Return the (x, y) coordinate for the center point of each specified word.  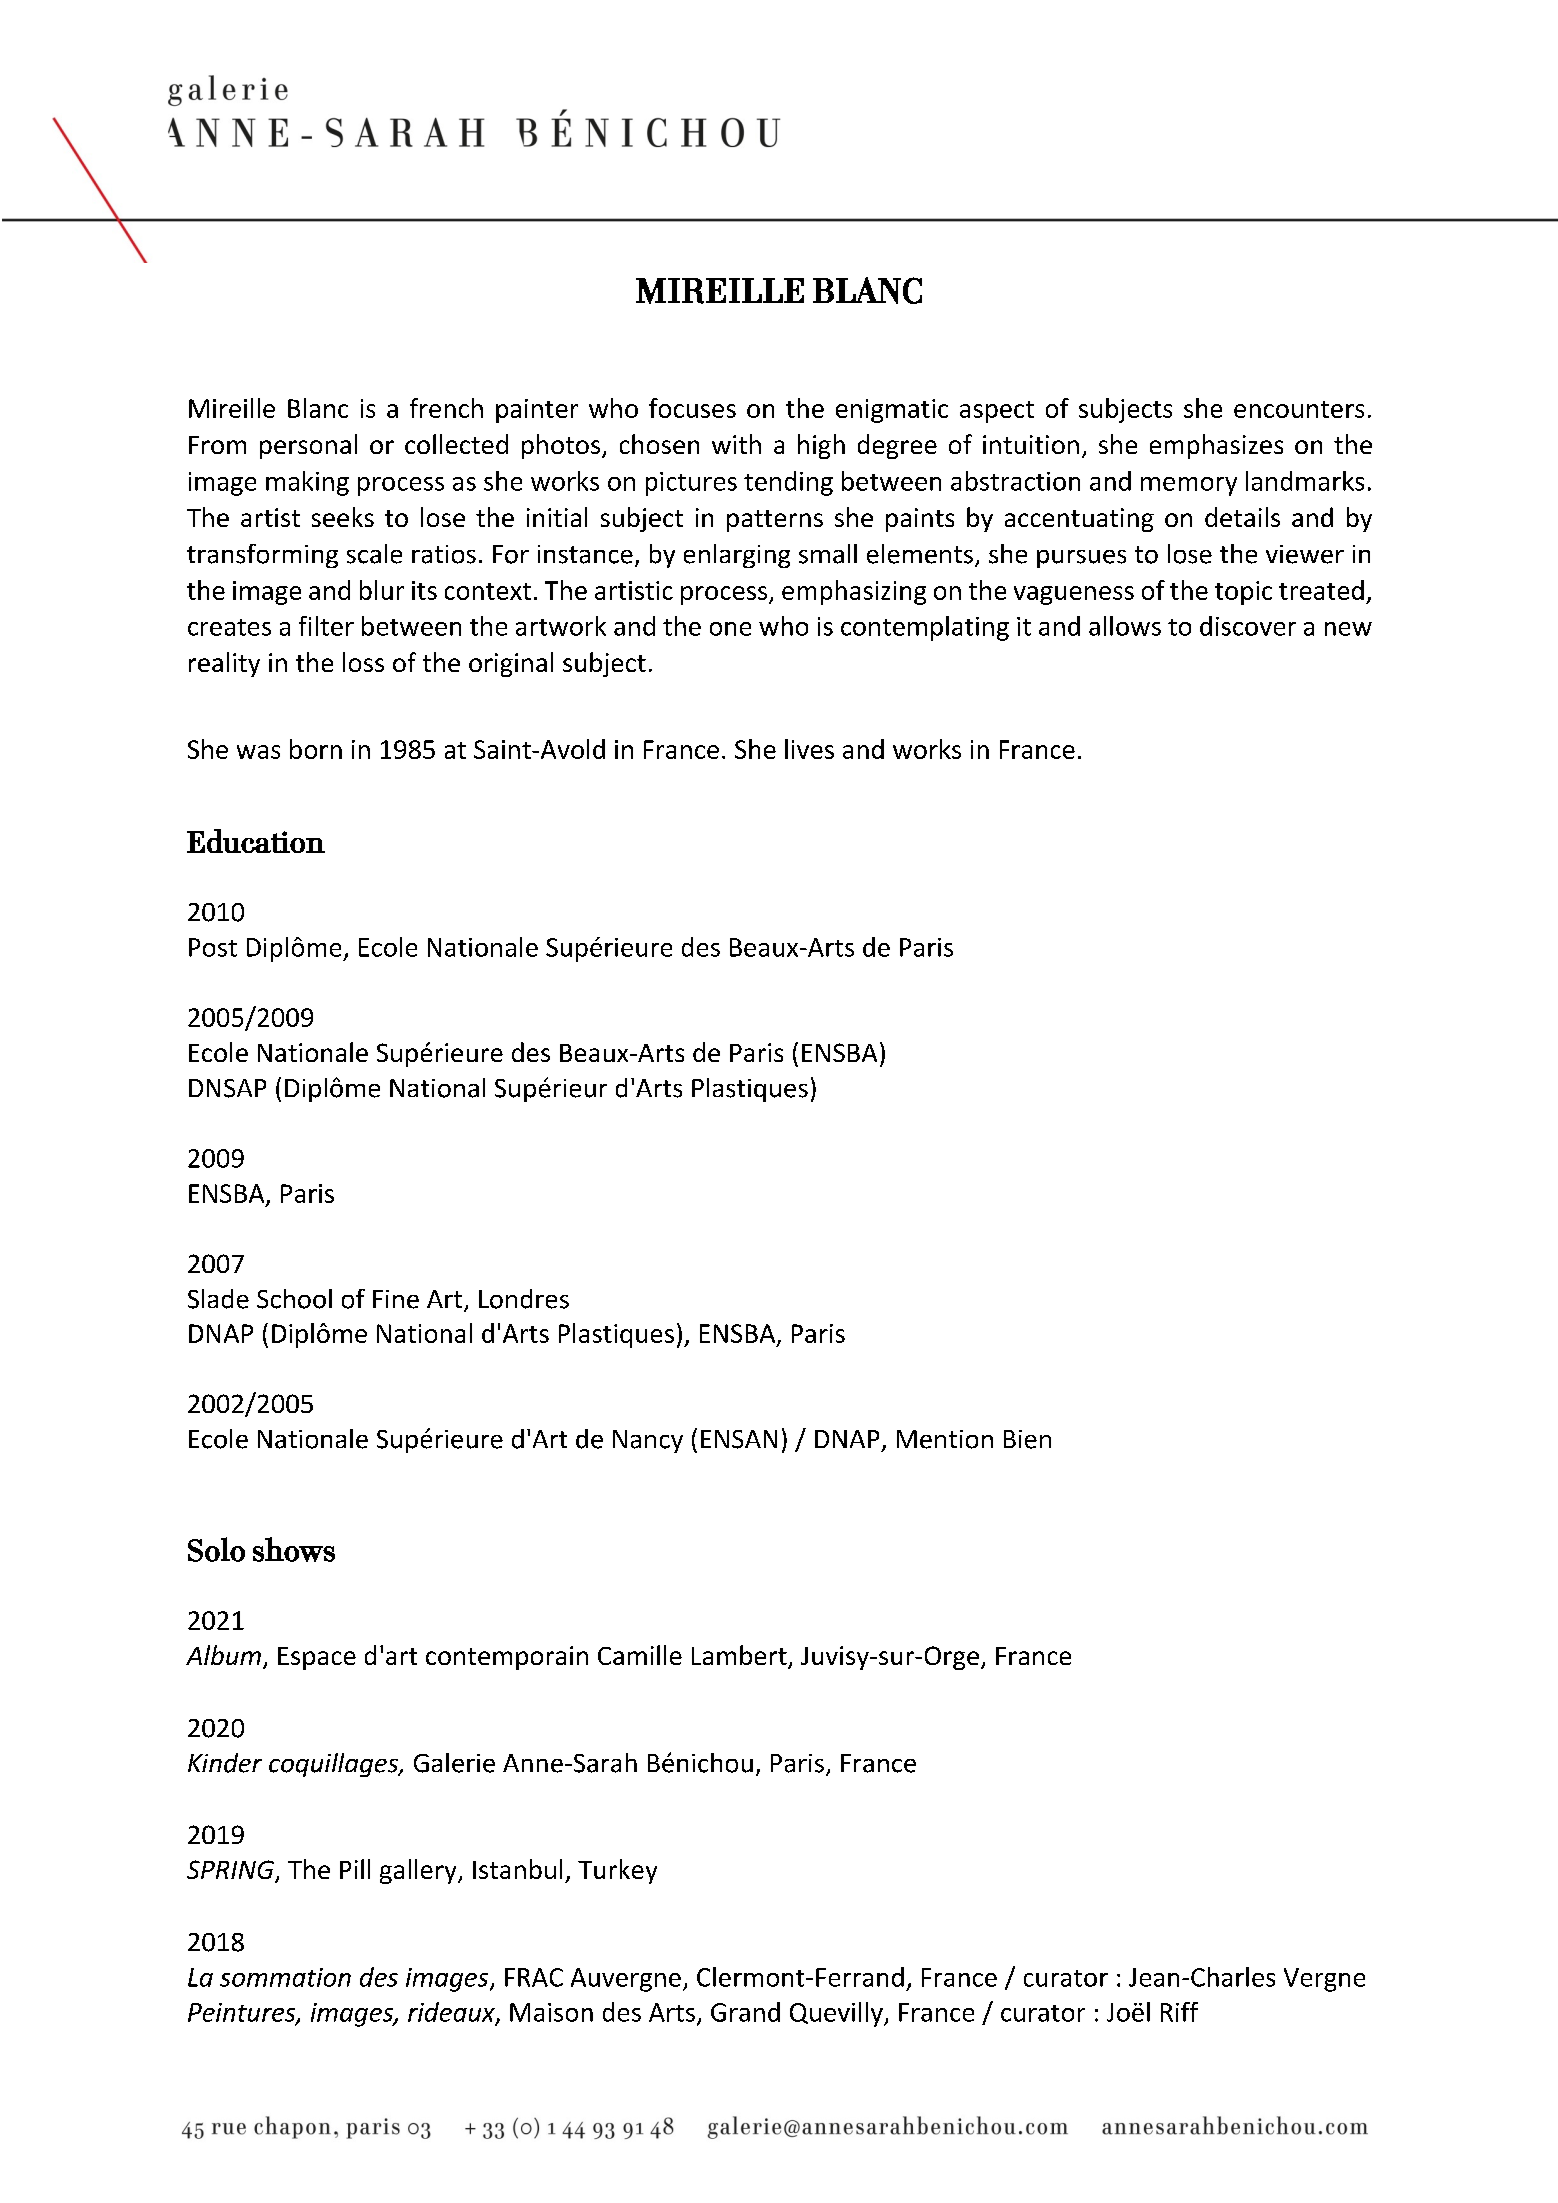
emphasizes (1216, 446)
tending (788, 483)
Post (213, 947)
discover (1248, 626)
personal (308, 446)
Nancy (648, 1441)
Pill (355, 1869)
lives (809, 749)
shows (294, 1549)
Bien (1027, 1439)
